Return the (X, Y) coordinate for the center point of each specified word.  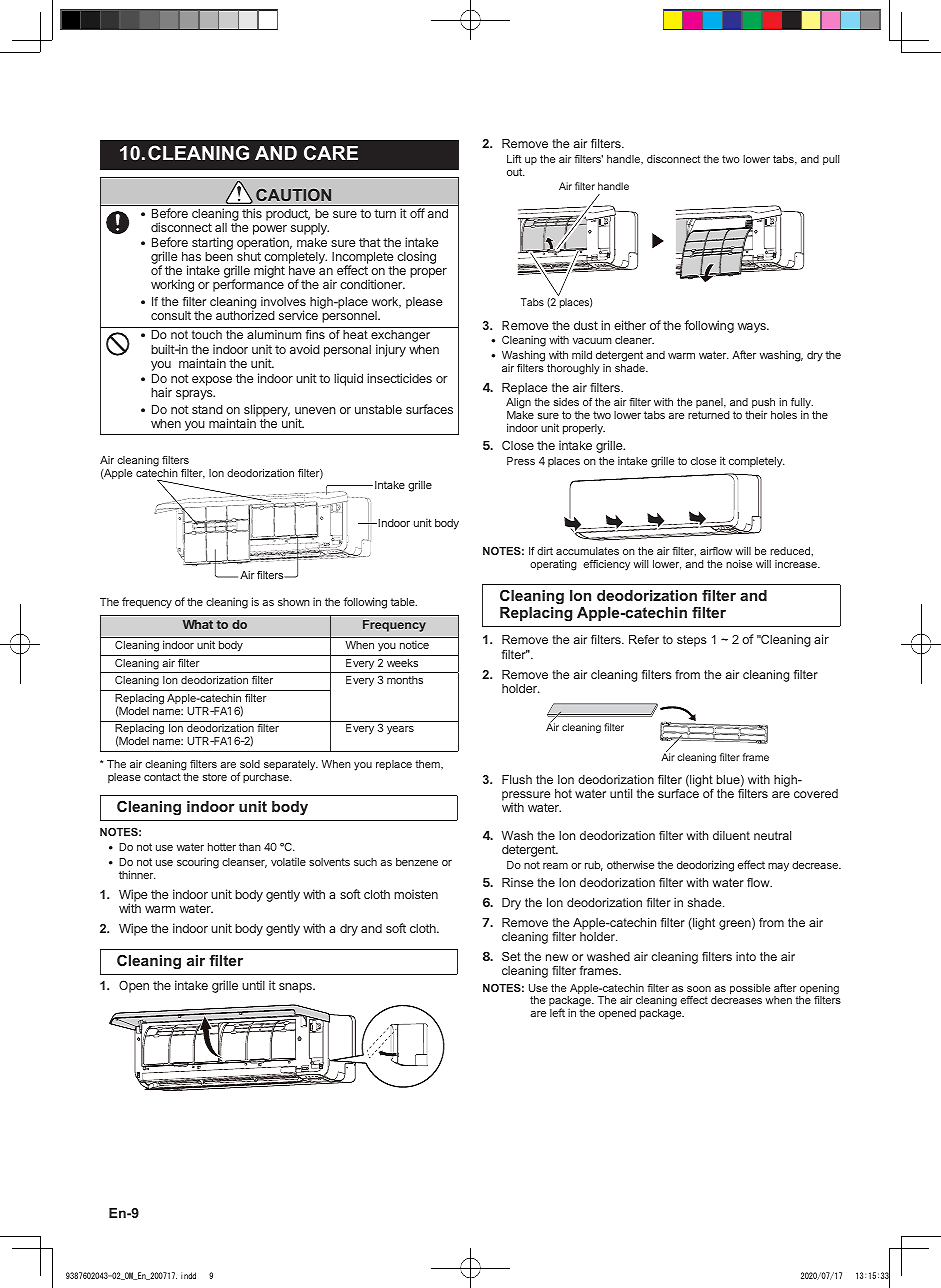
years (400, 730)
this (252, 213)
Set (511, 956)
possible (750, 989)
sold (250, 764)
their (756, 414)
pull (831, 160)
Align (518, 405)
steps (692, 641)
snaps (296, 988)
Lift (514, 159)
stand (207, 409)
